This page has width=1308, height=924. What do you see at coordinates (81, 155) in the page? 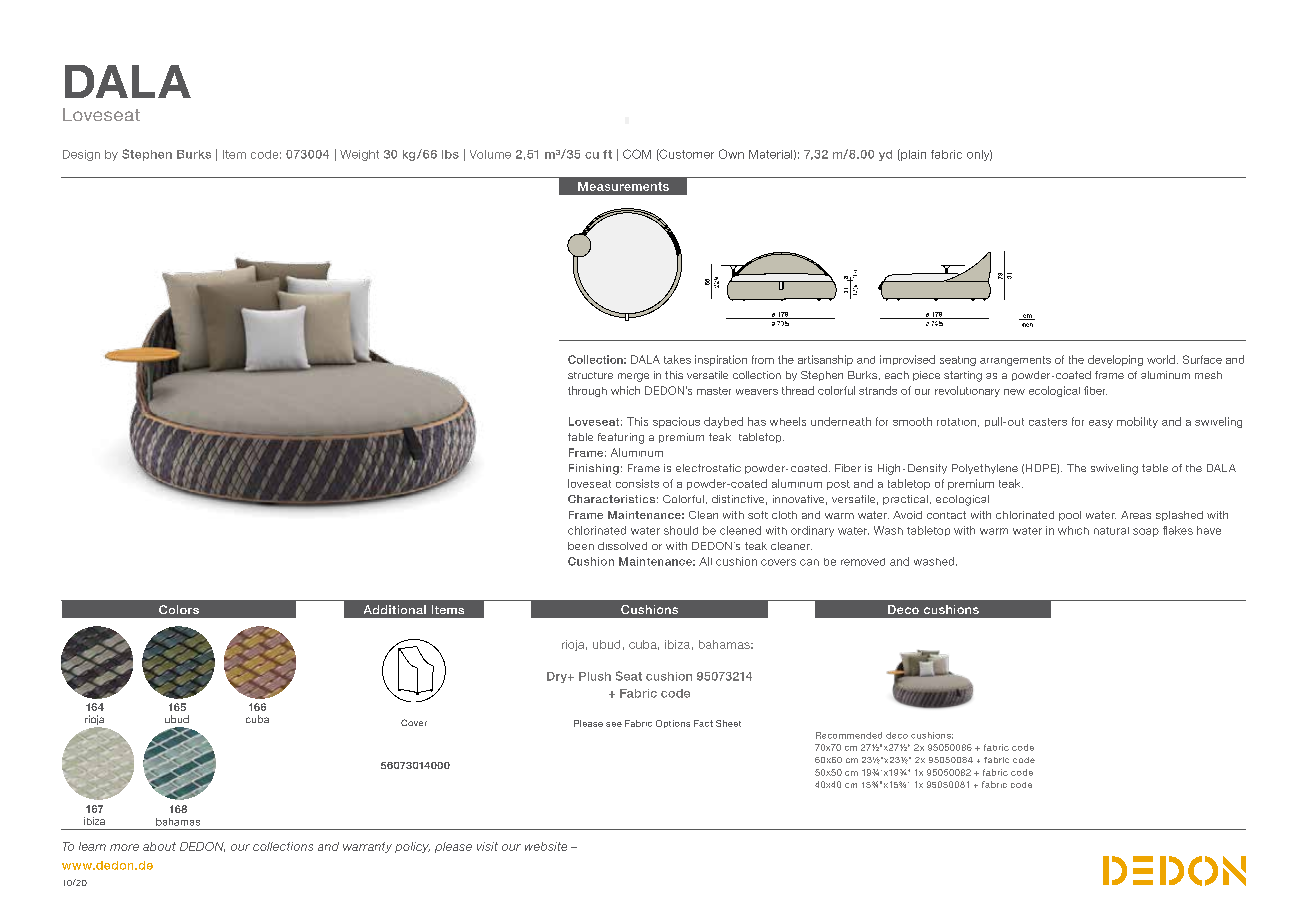
I see `Design` at bounding box center [81, 155].
